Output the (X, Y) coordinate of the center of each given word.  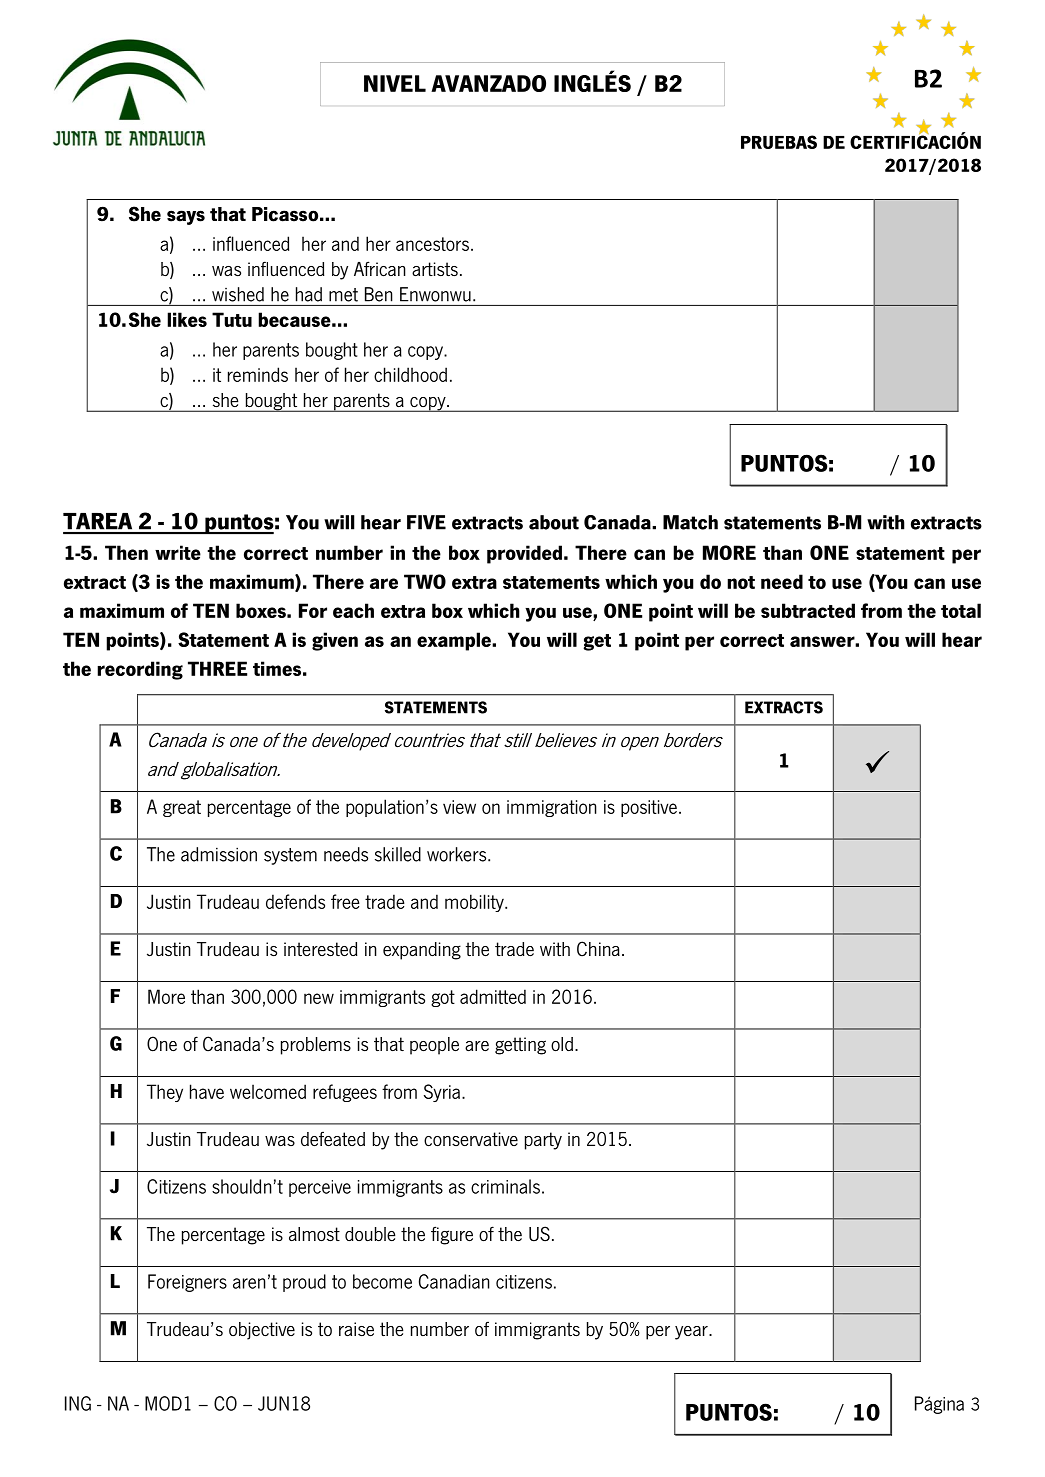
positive (649, 808)
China (598, 949)
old (562, 1044)
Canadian (454, 1281)
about (554, 522)
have (207, 1091)
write (178, 552)
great (182, 808)
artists (435, 269)
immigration (552, 808)
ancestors (432, 244)
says (186, 217)
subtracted (808, 610)
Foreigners (187, 1283)
